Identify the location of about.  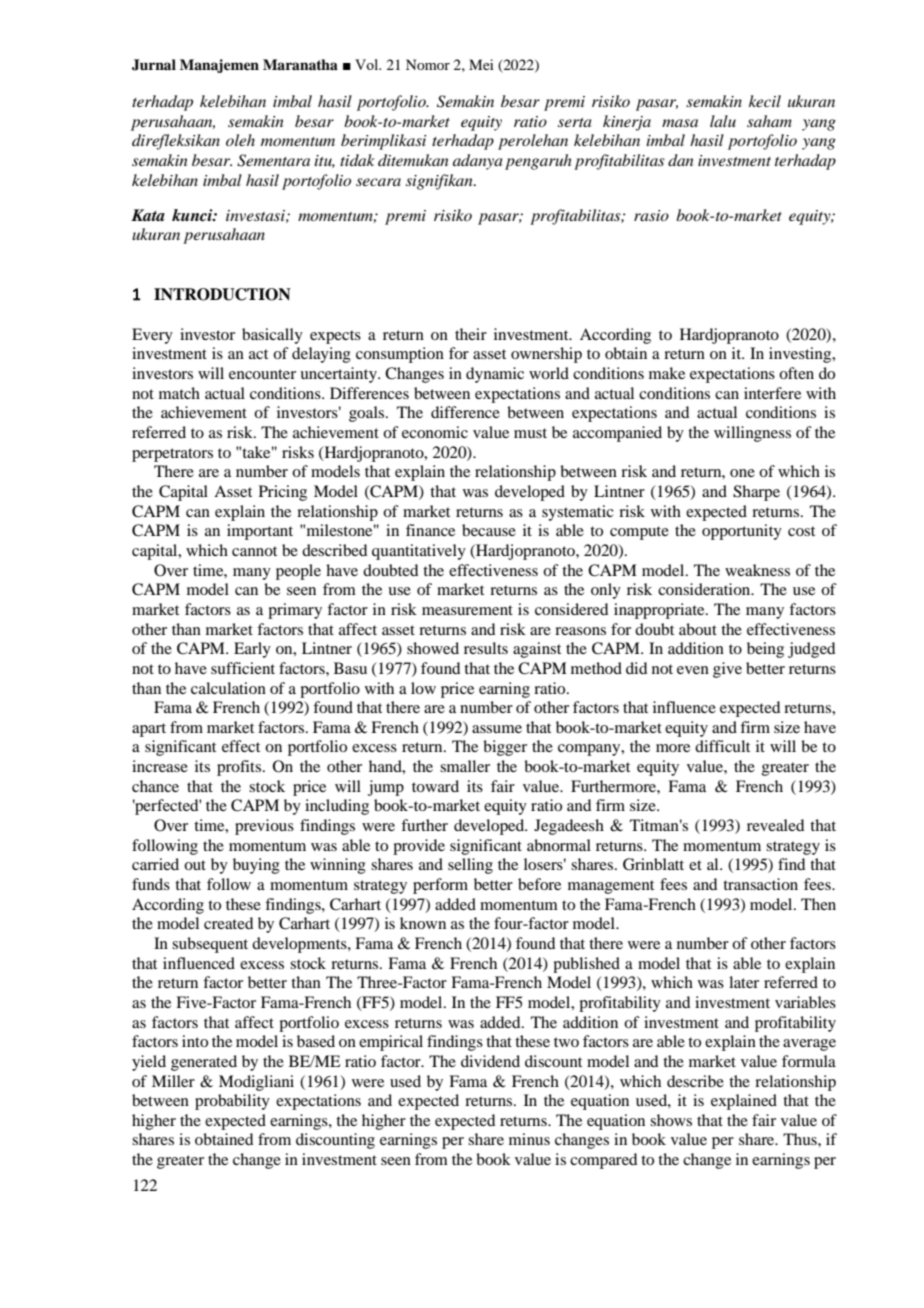
(698, 629).
